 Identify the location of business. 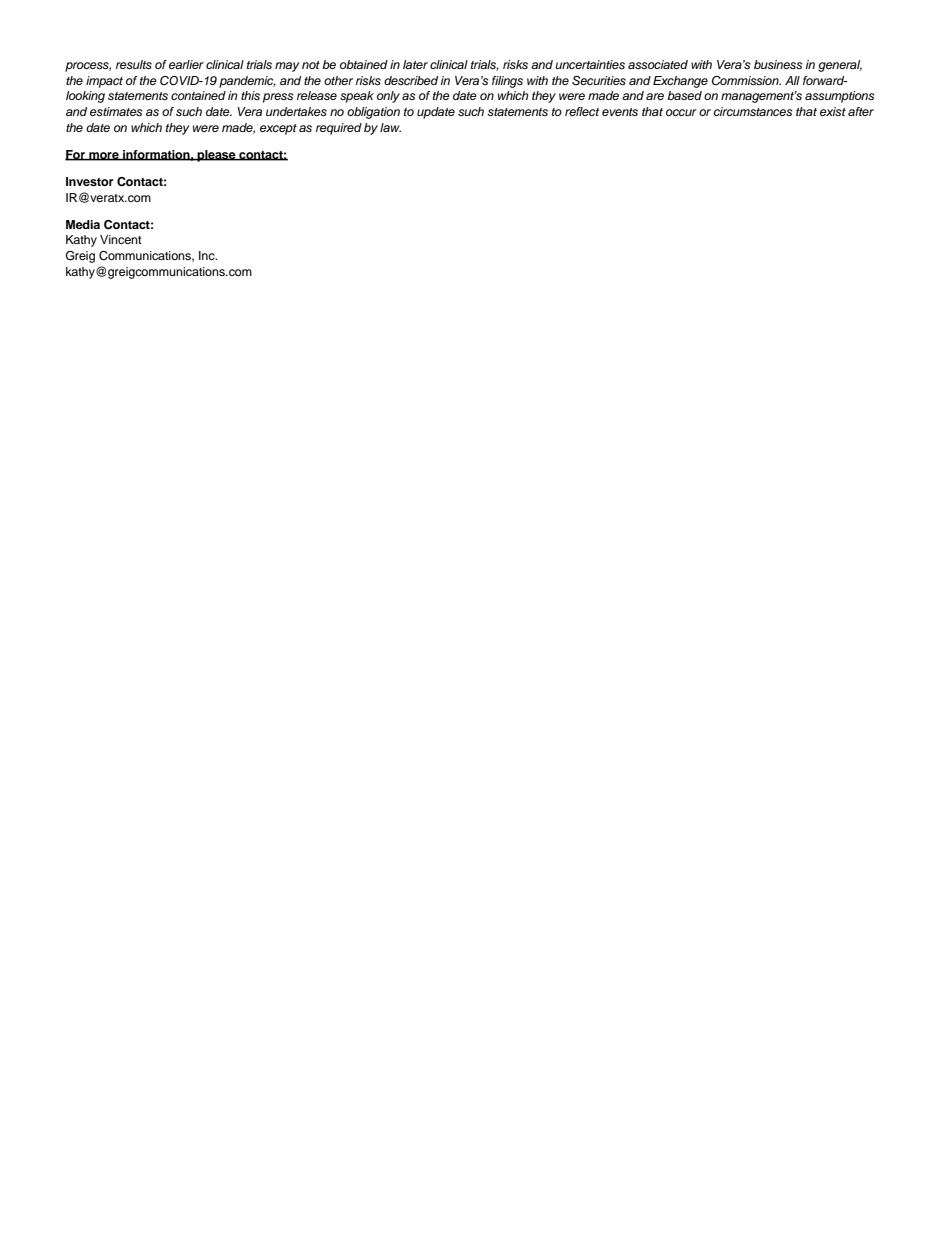
(778, 64).
